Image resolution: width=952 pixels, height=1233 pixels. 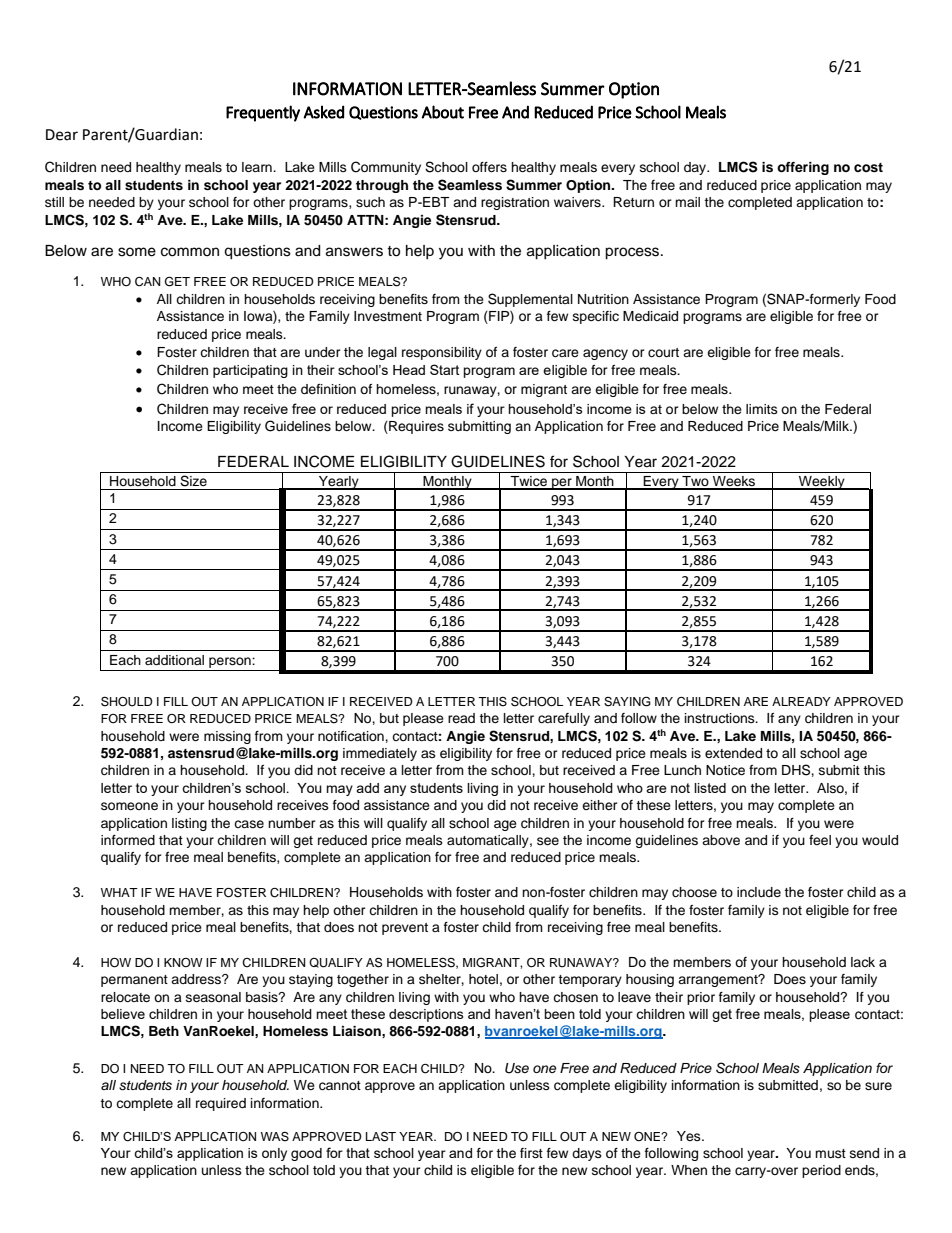 I want to click on offering, so click(x=803, y=168).
